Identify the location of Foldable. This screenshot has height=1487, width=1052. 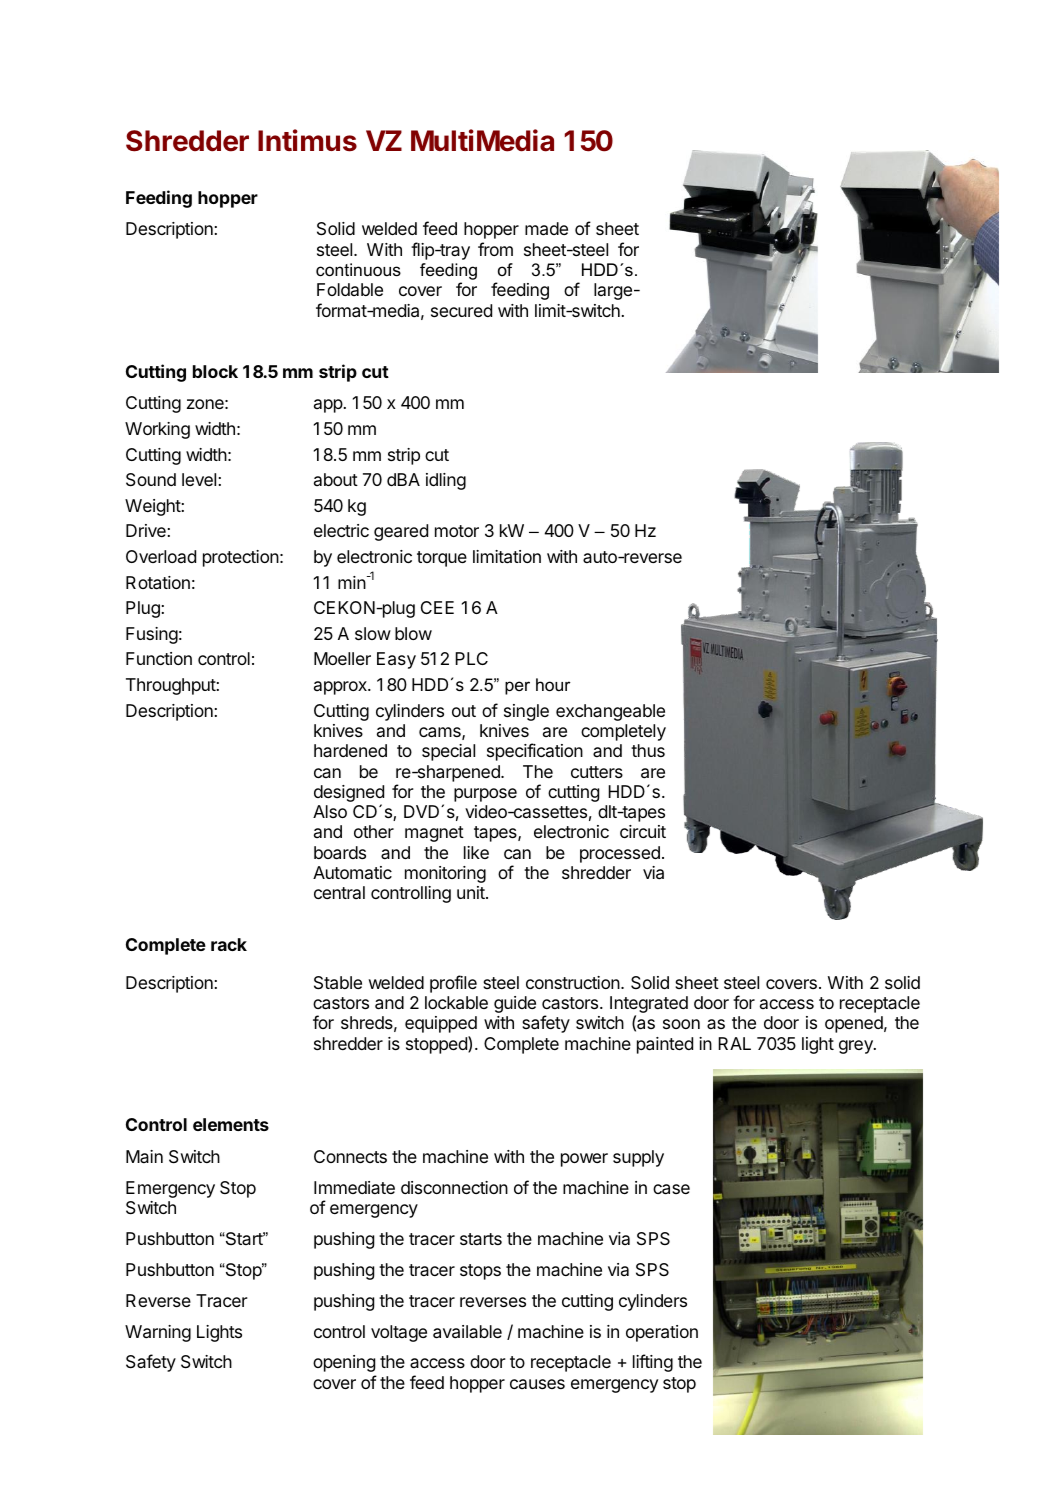
(350, 289).
